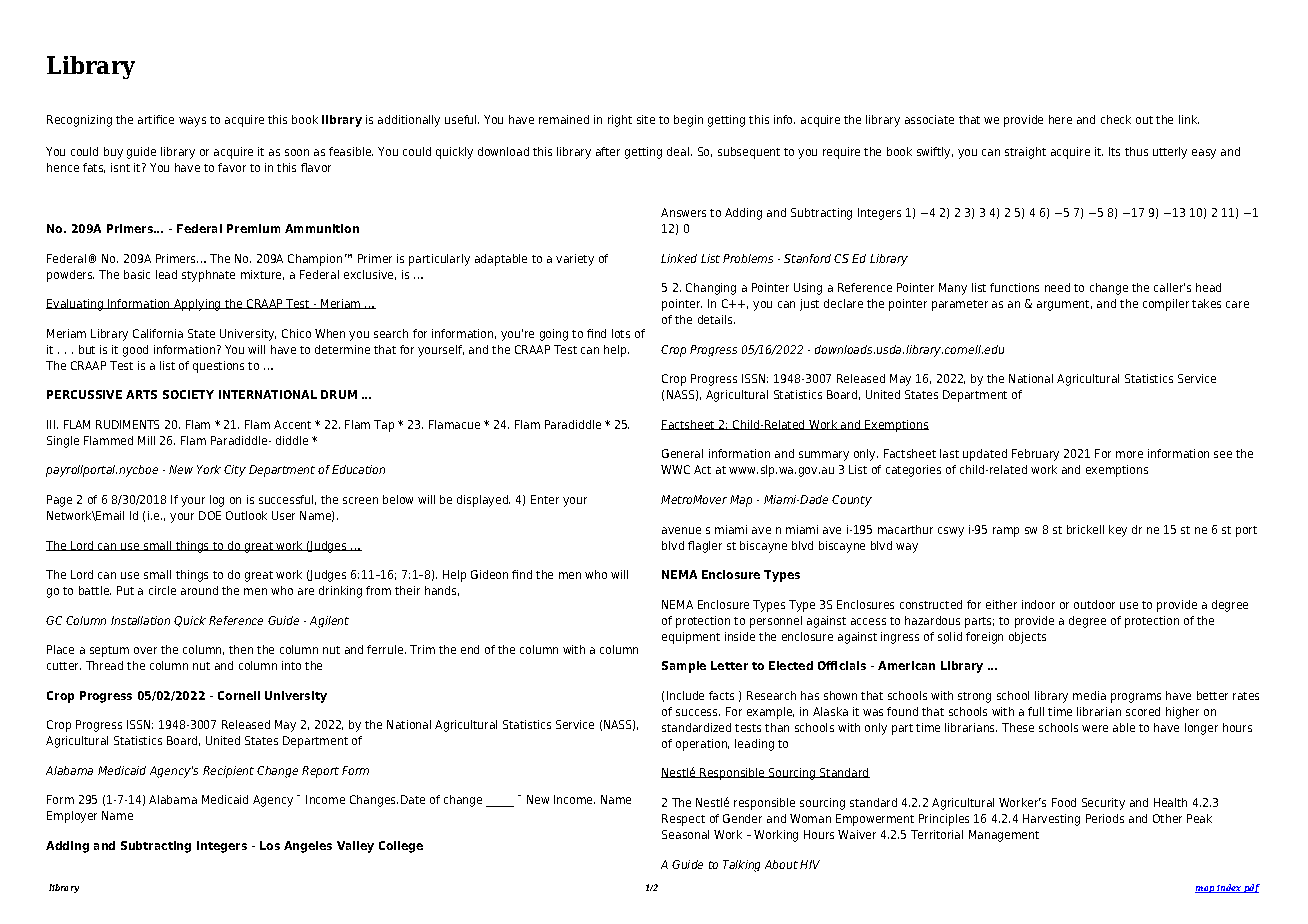 This image has width=1308, height=924. I want to click on deal, so click(679, 151).
